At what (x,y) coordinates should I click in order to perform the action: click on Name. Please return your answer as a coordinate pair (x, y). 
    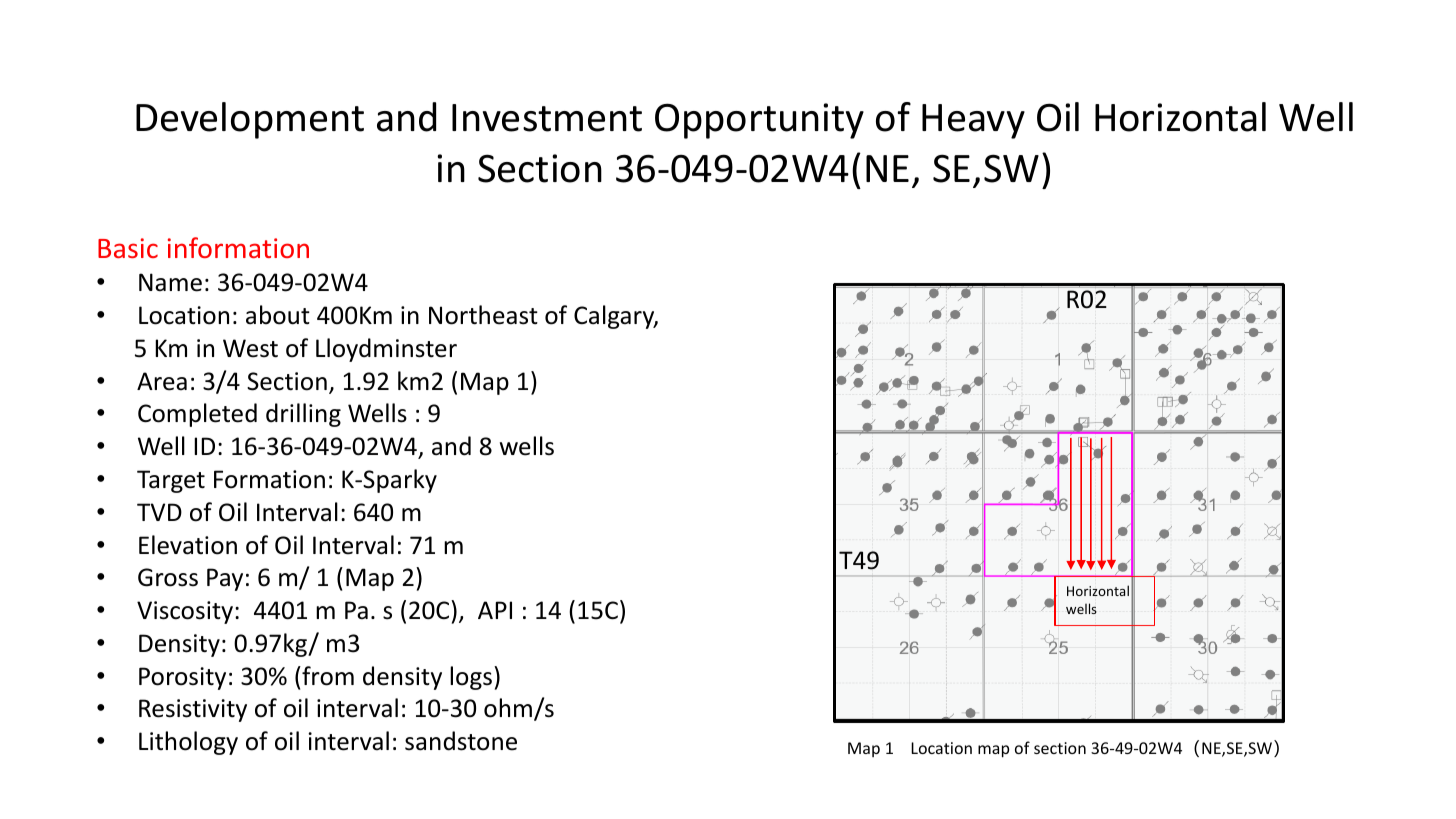
    Looking at the image, I should click on (170, 282).
